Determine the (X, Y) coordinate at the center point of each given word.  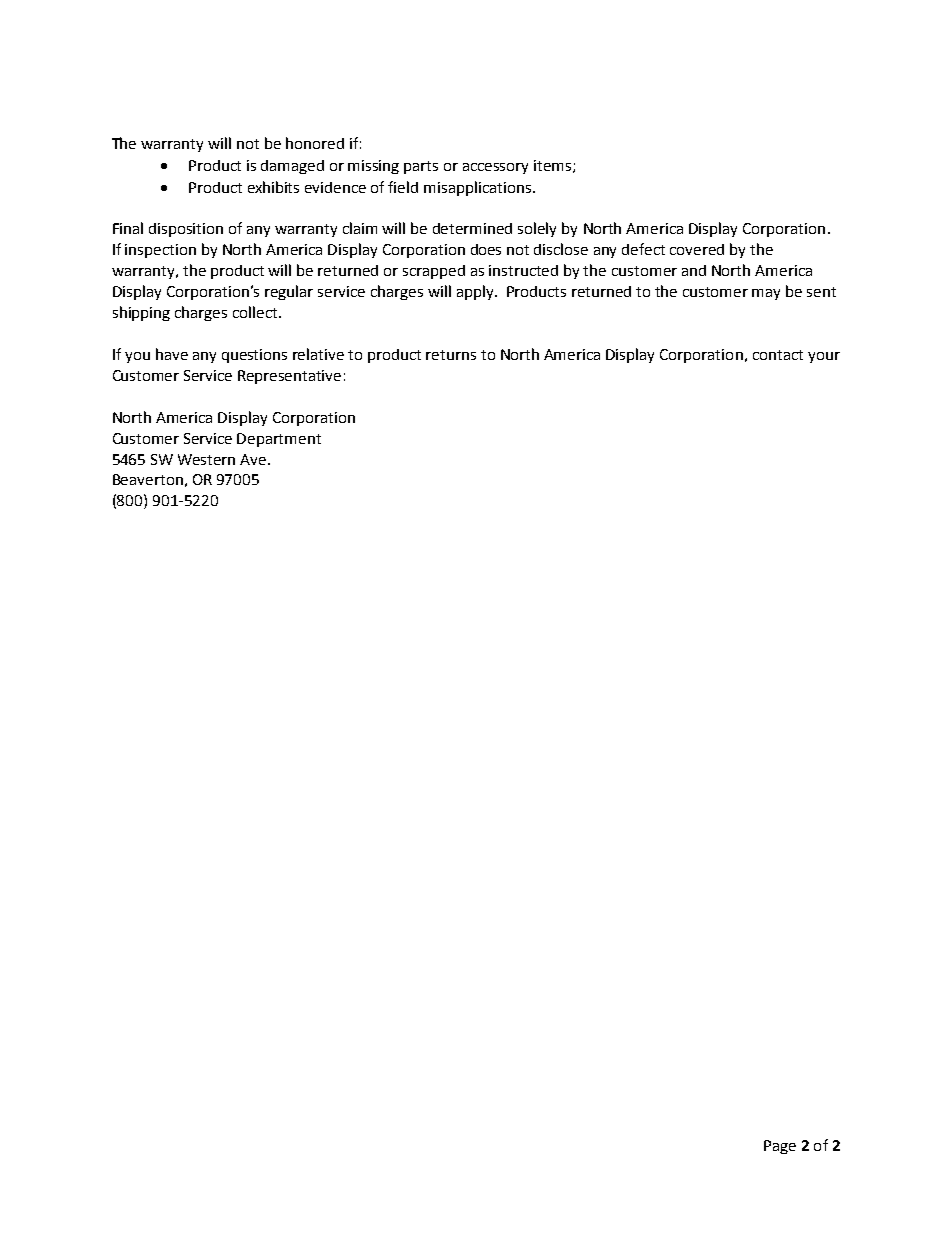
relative (318, 354)
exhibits (273, 187)
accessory (495, 168)
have (172, 354)
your (824, 357)
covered (697, 249)
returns (451, 355)
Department (279, 440)
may (766, 294)
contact (778, 355)
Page (780, 1147)
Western (206, 459)
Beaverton (148, 479)
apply (476, 292)
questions (254, 356)
